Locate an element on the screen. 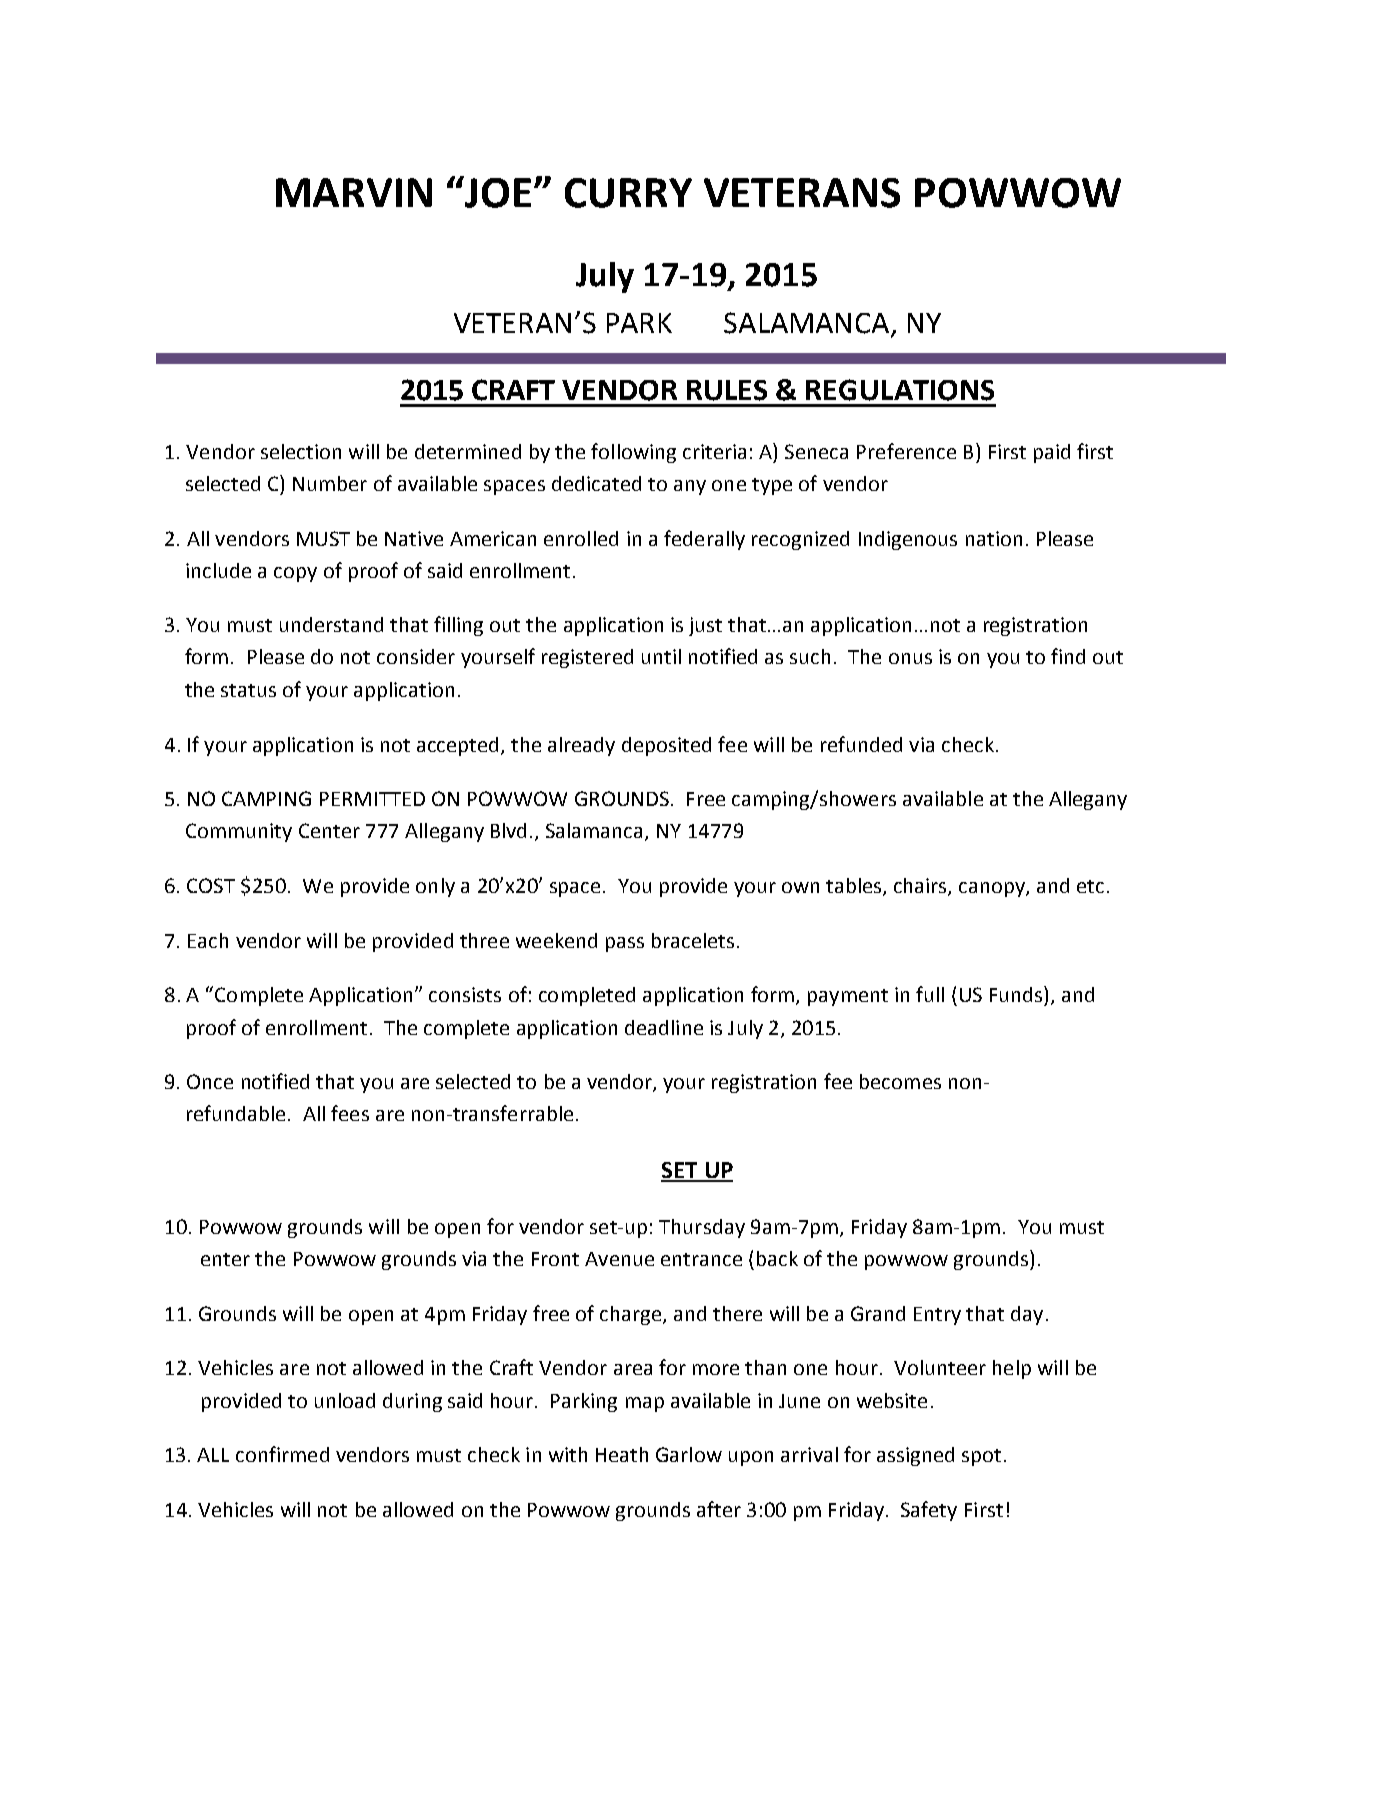 Image resolution: width=1395 pixels, height=1805 pixels. becomes is located at coordinates (900, 1081).
